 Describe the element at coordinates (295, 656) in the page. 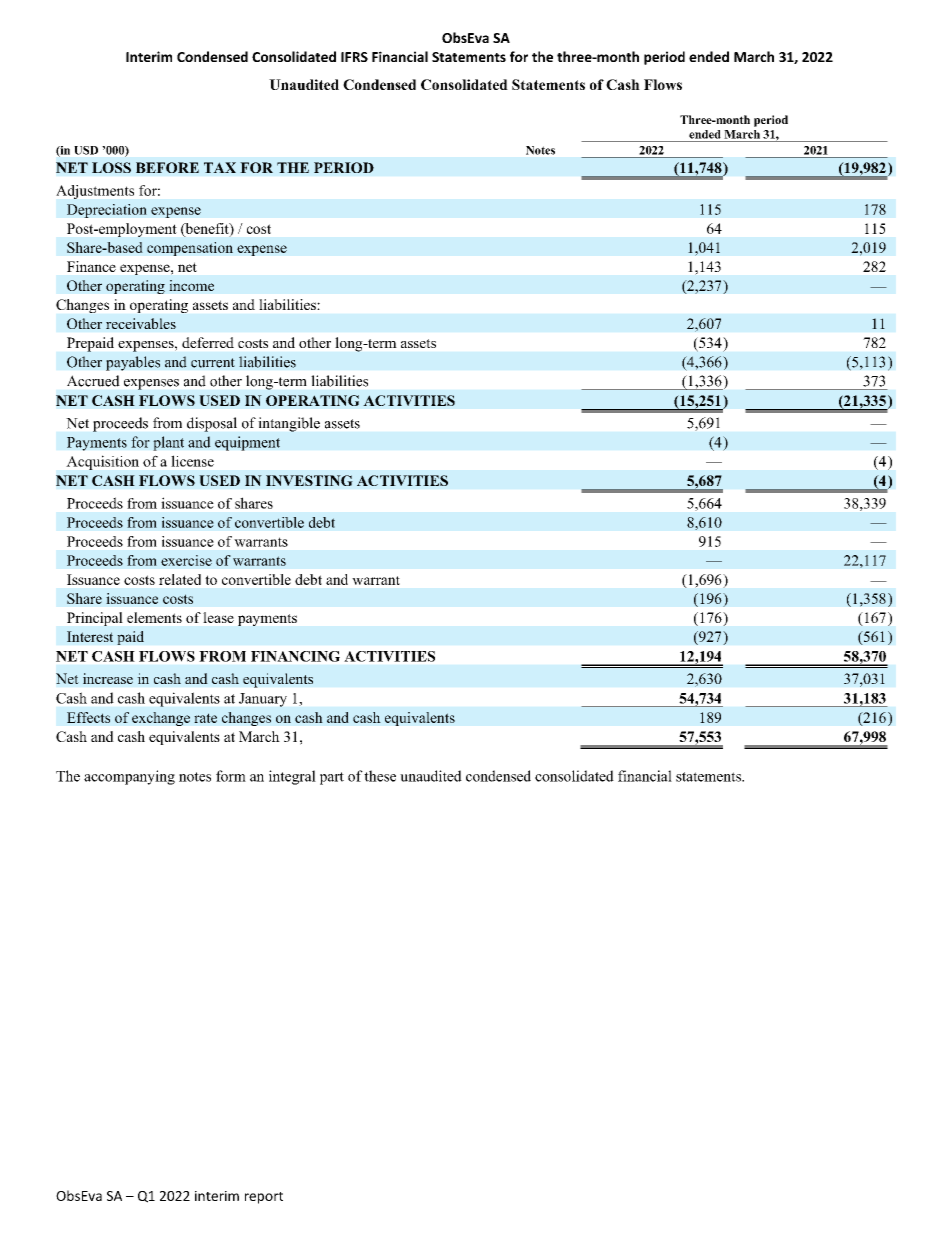

I see `FINANCING` at that location.
